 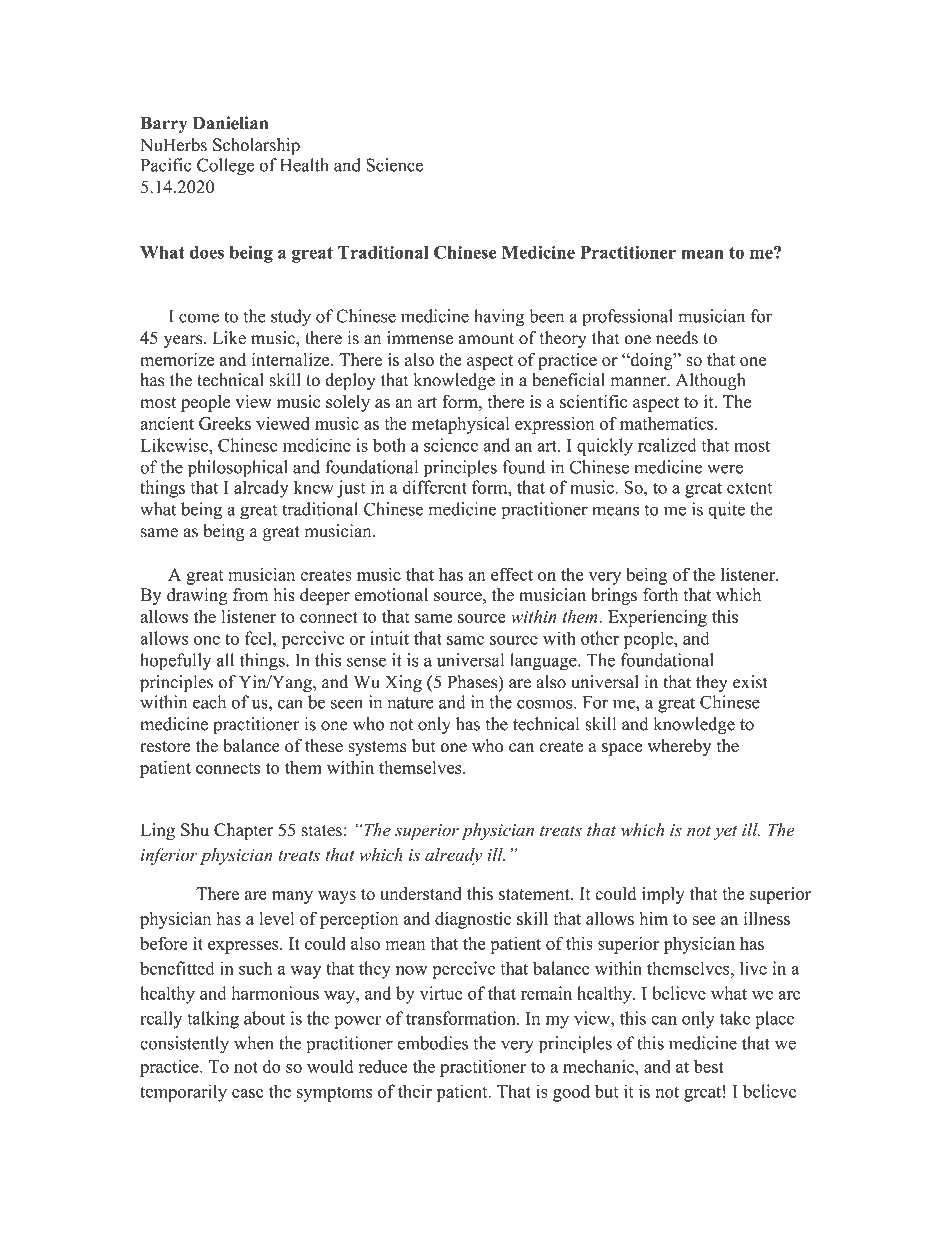 I want to click on professional, so click(x=627, y=318).
